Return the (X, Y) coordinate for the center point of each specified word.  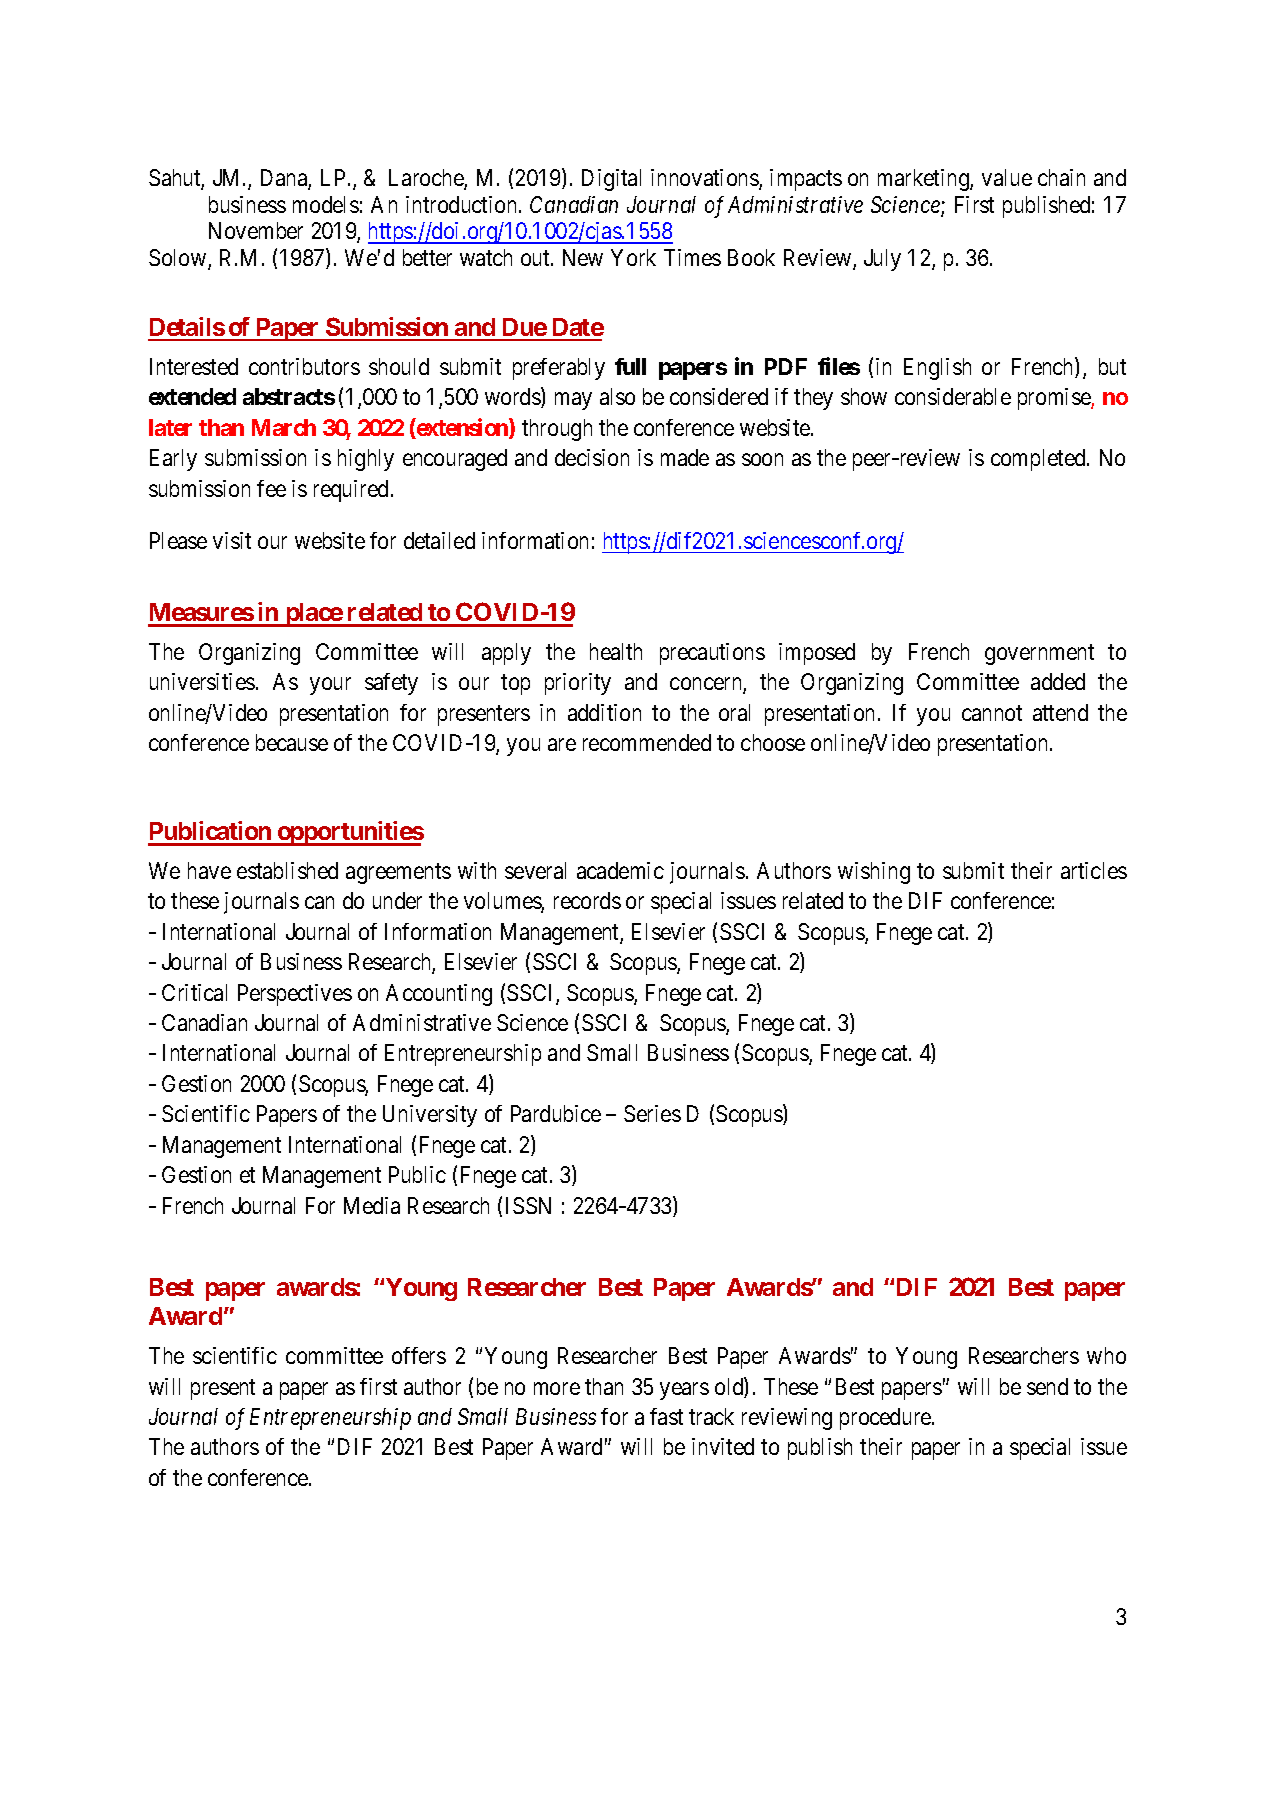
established (287, 870)
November (256, 230)
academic (620, 870)
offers (419, 1355)
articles (1094, 870)
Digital (611, 180)
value (1007, 177)
